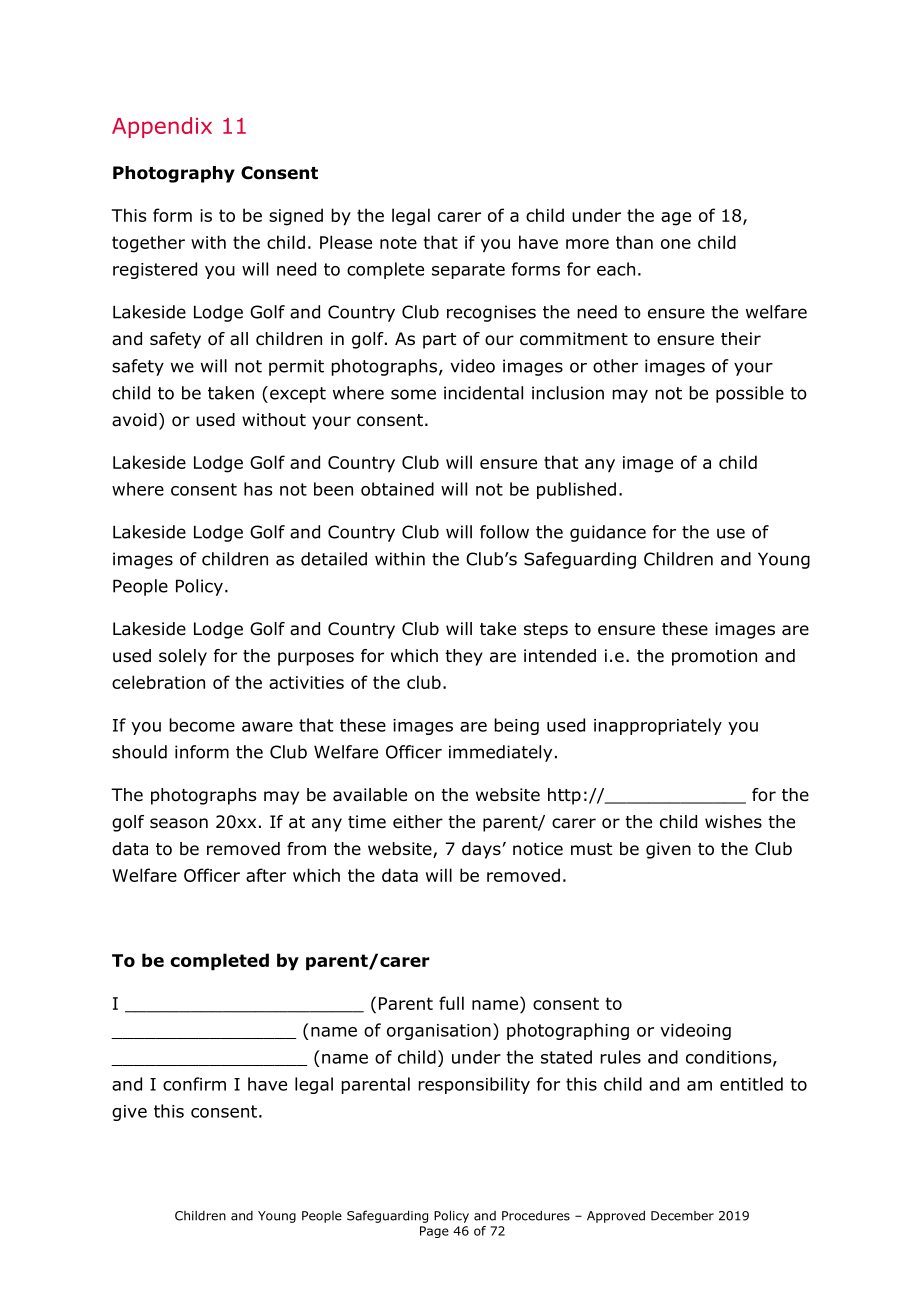 Image resolution: width=924 pixels, height=1308 pixels. Describe the element at coordinates (591, 849) in the screenshot. I see `must` at that location.
